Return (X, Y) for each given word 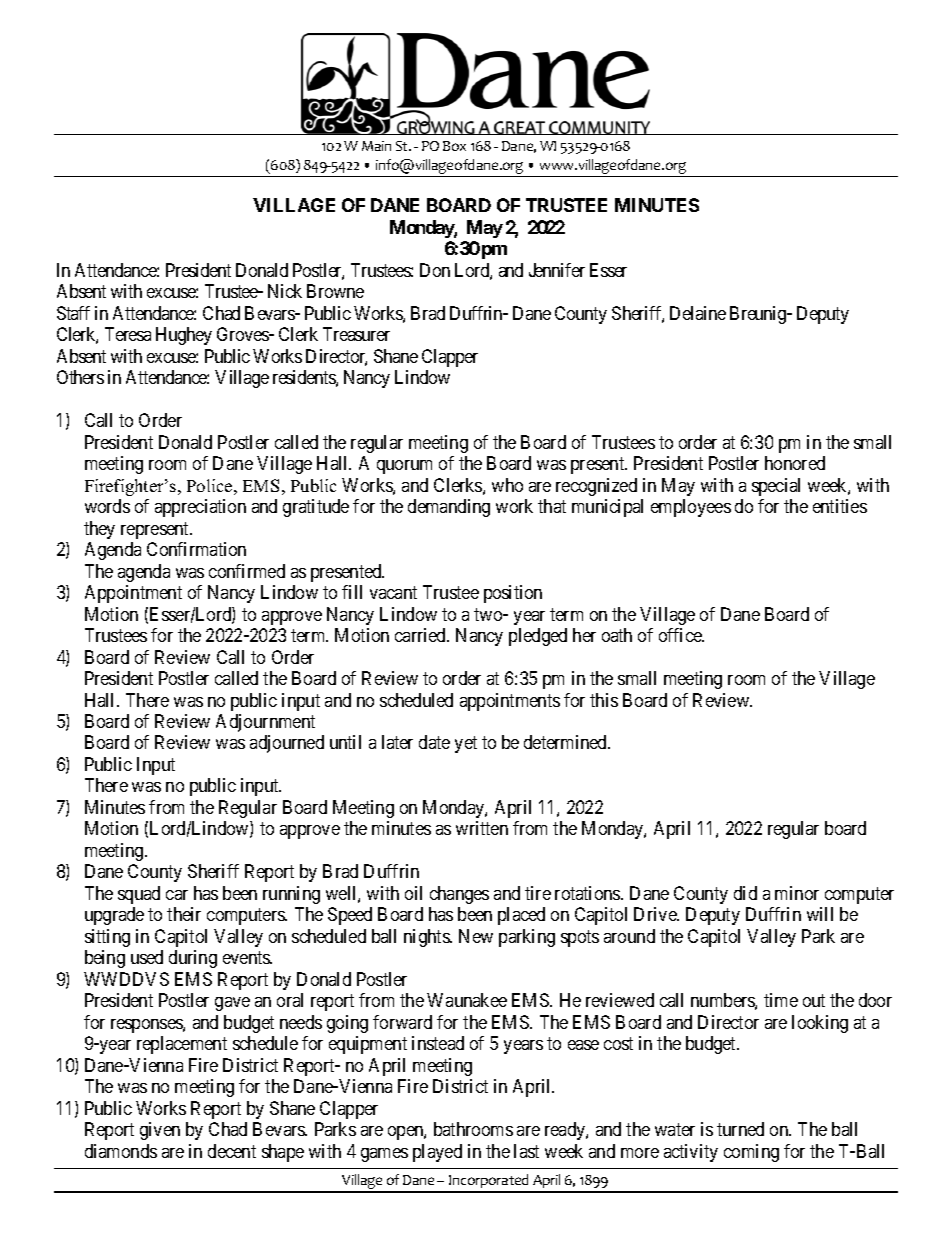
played (437, 1153)
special (776, 487)
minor (797, 893)
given (160, 1131)
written (482, 828)
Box (454, 146)
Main (376, 146)
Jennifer (557, 270)
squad (139, 895)
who (507, 485)
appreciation (200, 508)
